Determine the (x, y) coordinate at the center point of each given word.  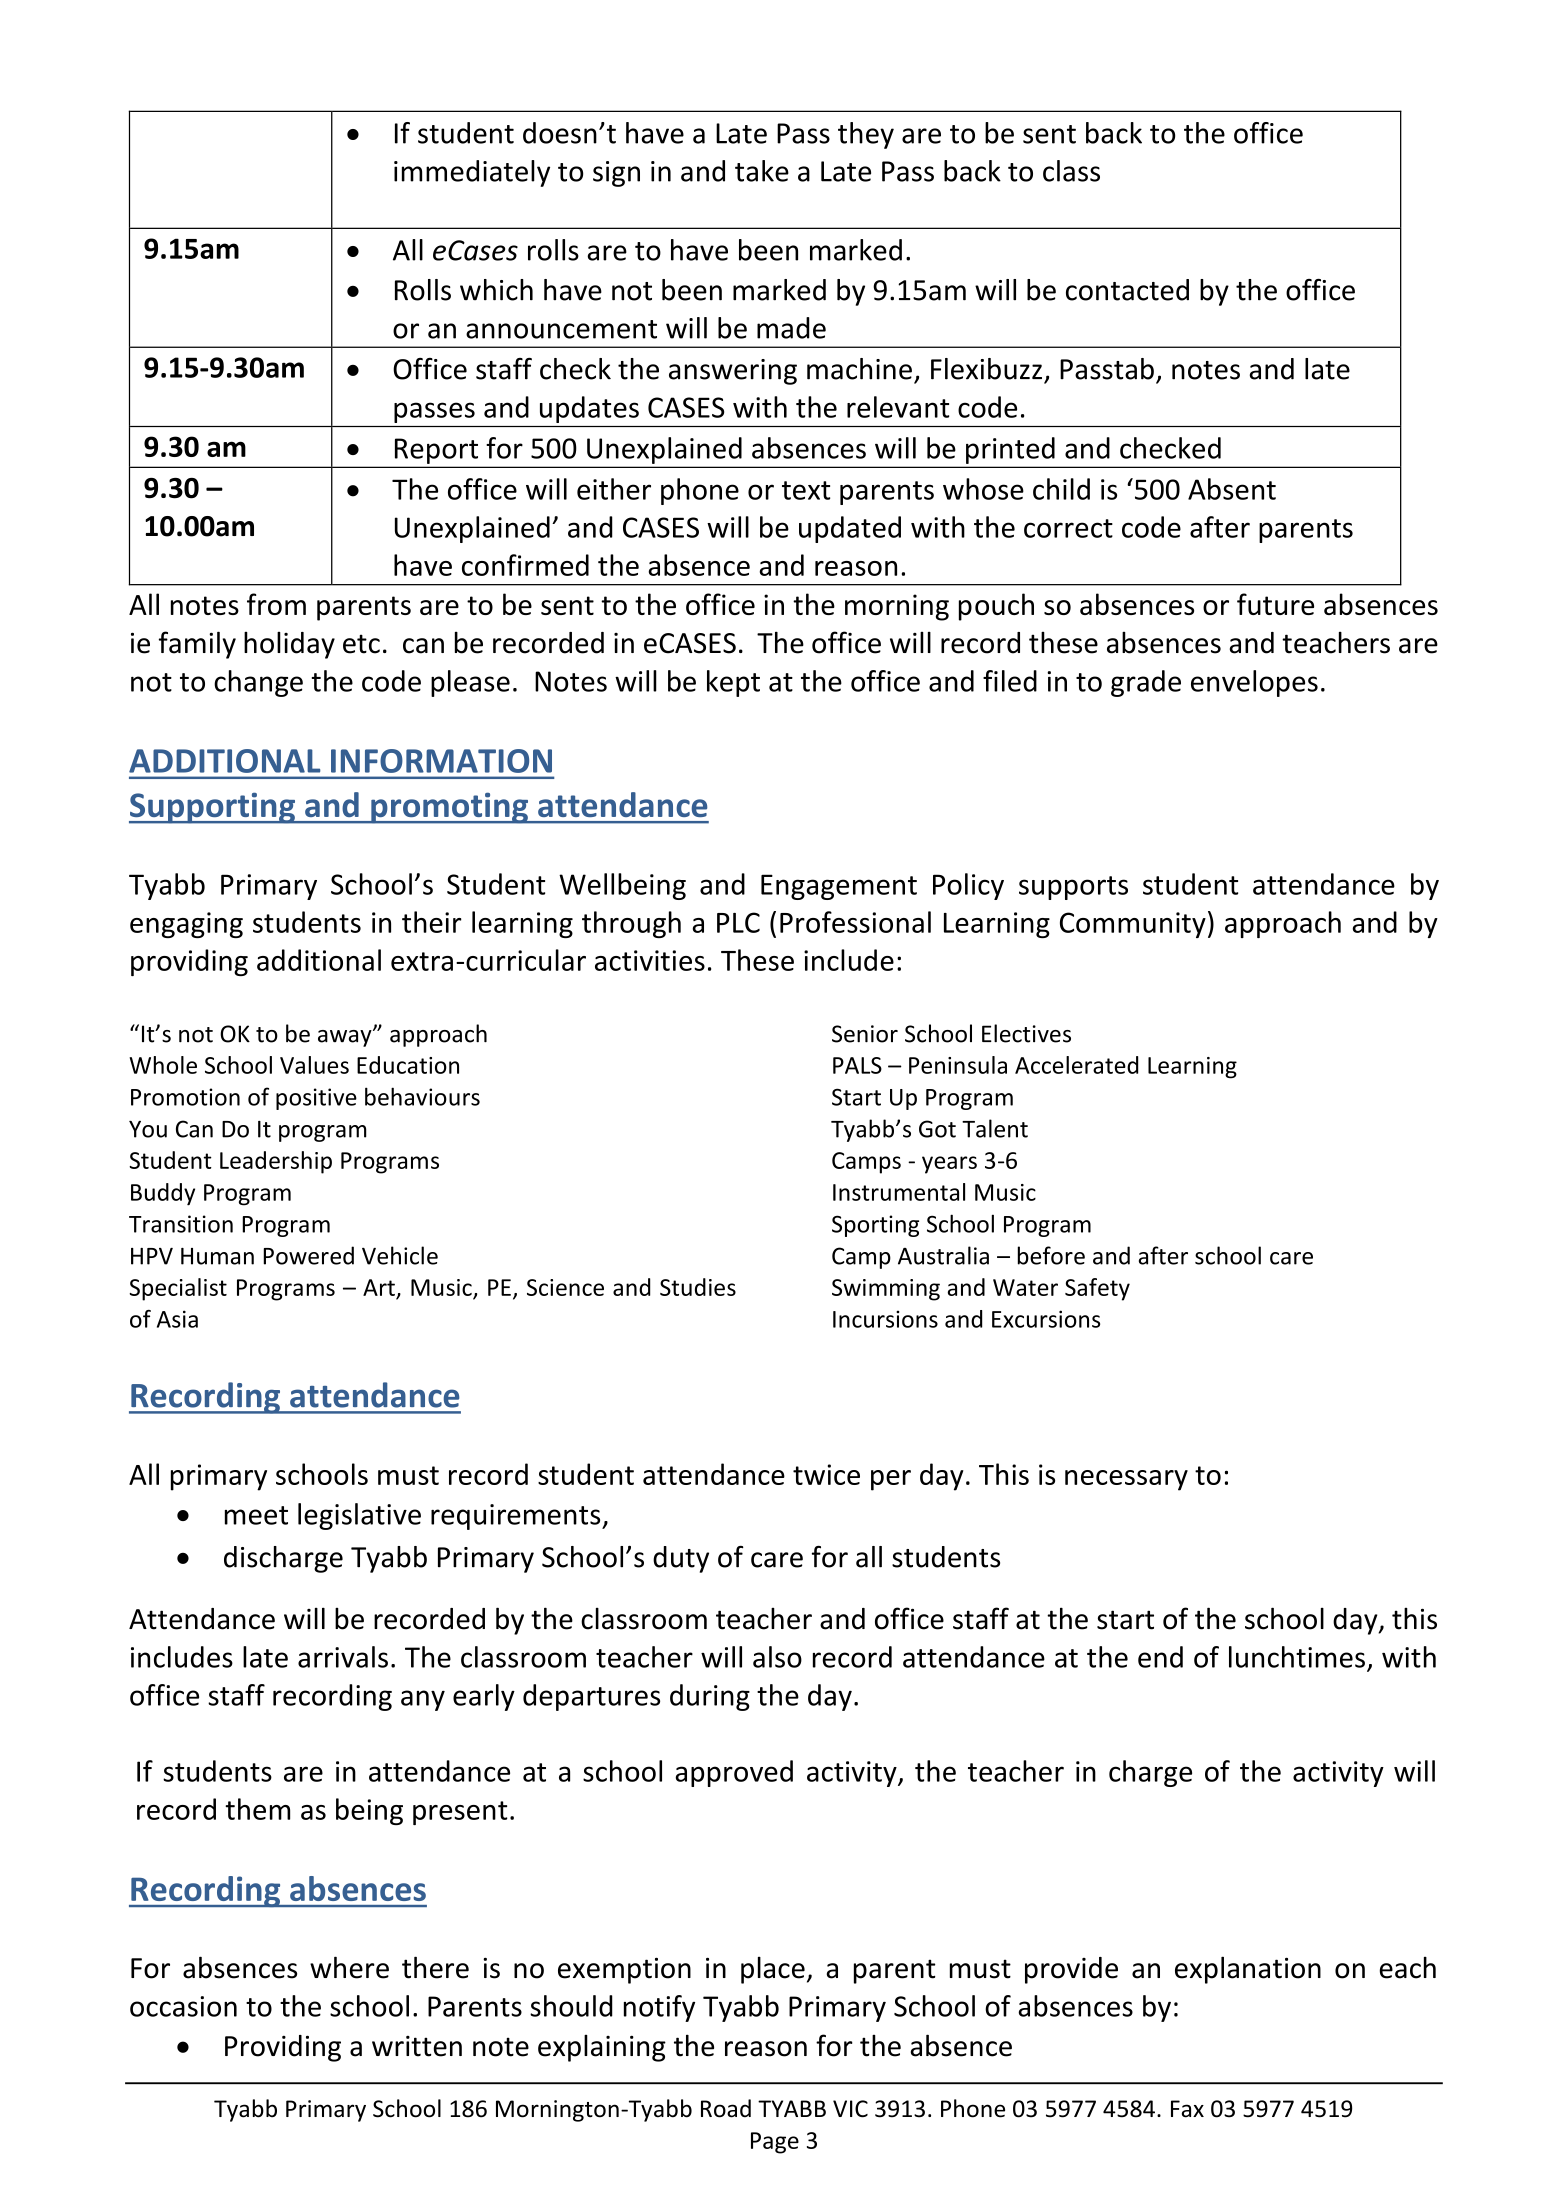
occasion (183, 2006)
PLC (738, 922)
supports (1073, 888)
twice (826, 1474)
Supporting (213, 808)
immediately (472, 173)
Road (726, 2108)
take (762, 171)
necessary (1126, 1480)
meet (256, 1515)
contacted (1127, 290)
